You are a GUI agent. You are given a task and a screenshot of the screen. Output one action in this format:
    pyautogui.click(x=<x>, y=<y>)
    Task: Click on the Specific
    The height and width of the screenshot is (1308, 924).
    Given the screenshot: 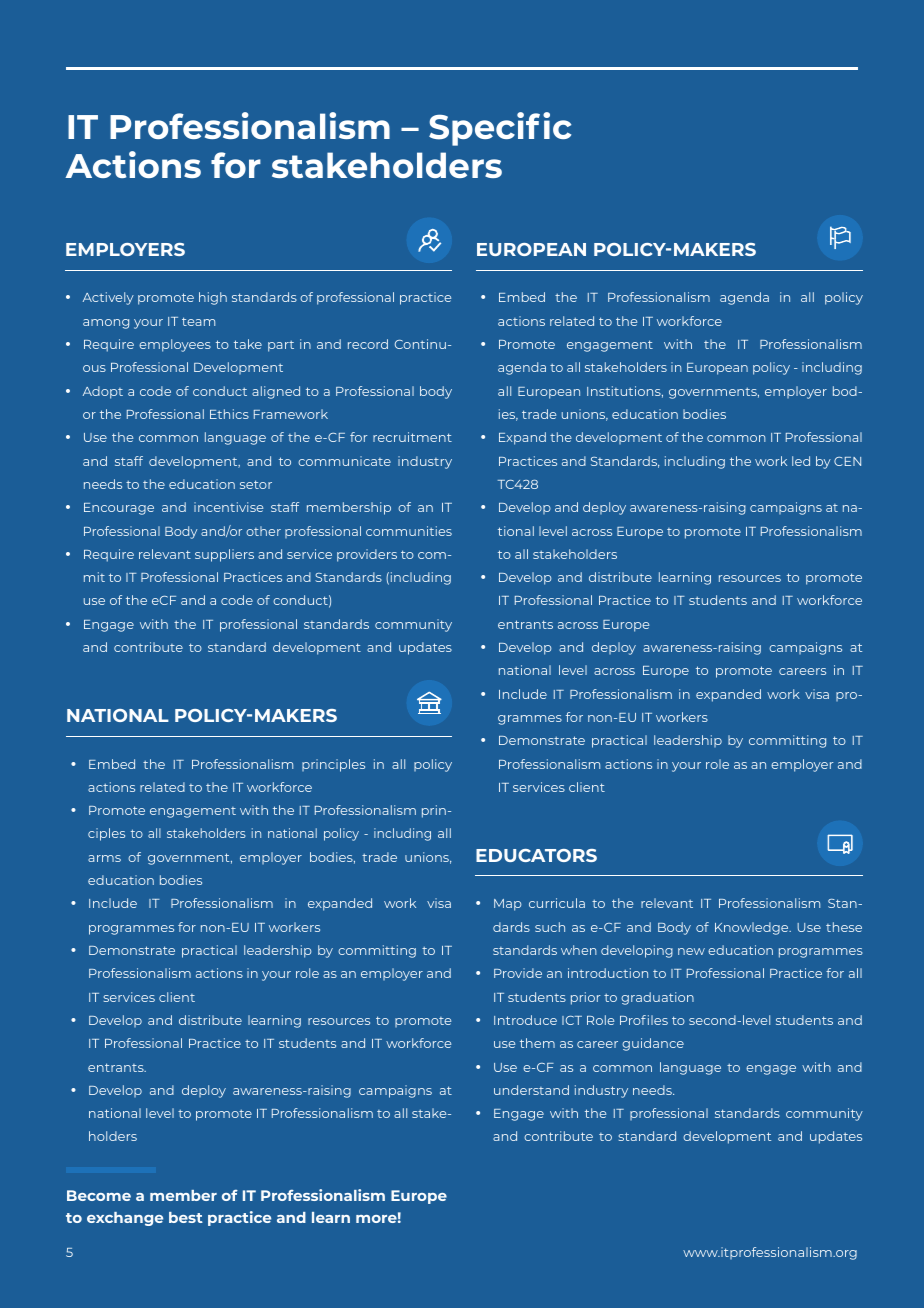 What is the action you would take?
    pyautogui.click(x=500, y=129)
